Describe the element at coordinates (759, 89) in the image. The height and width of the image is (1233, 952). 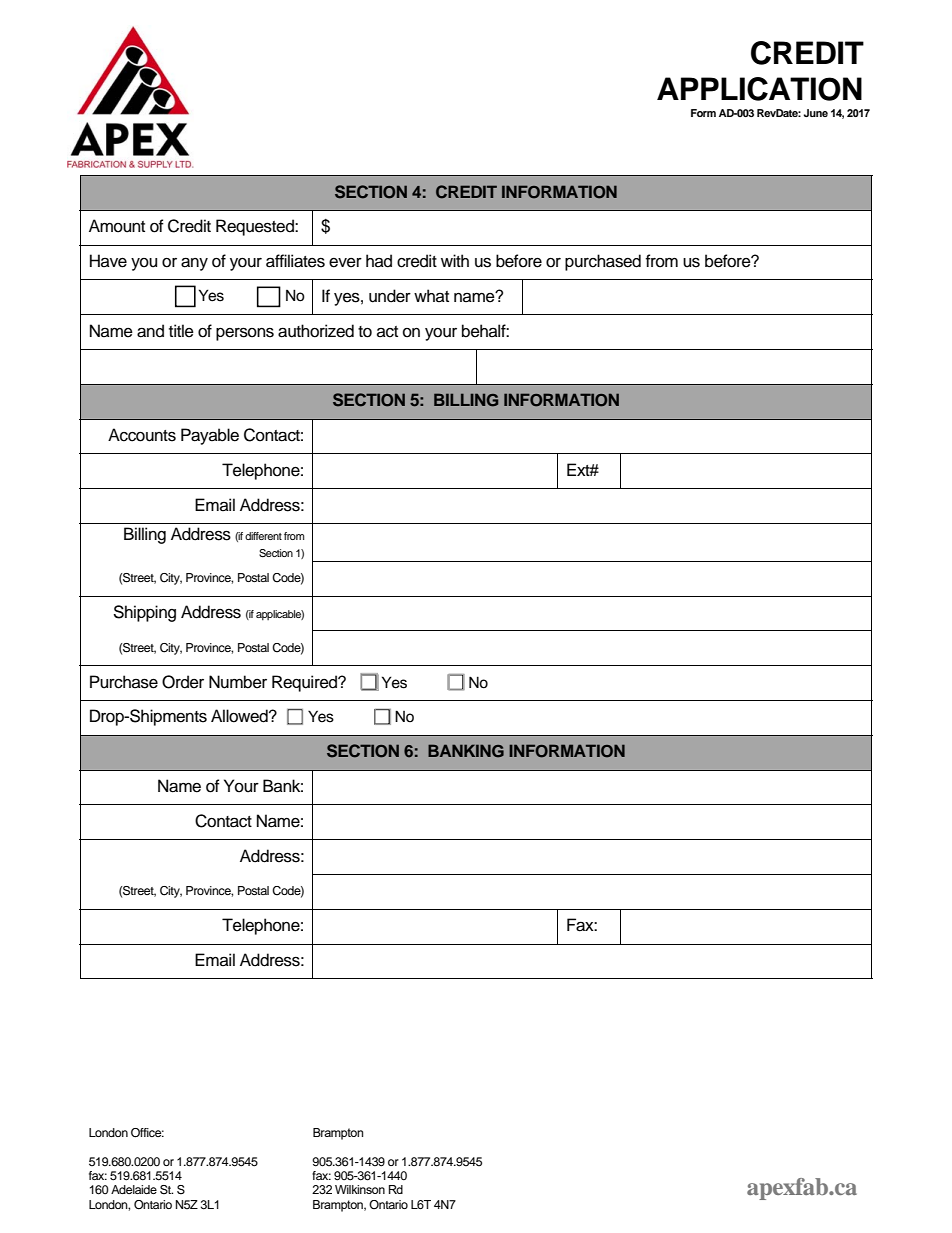
I see `APPLICATION` at that location.
